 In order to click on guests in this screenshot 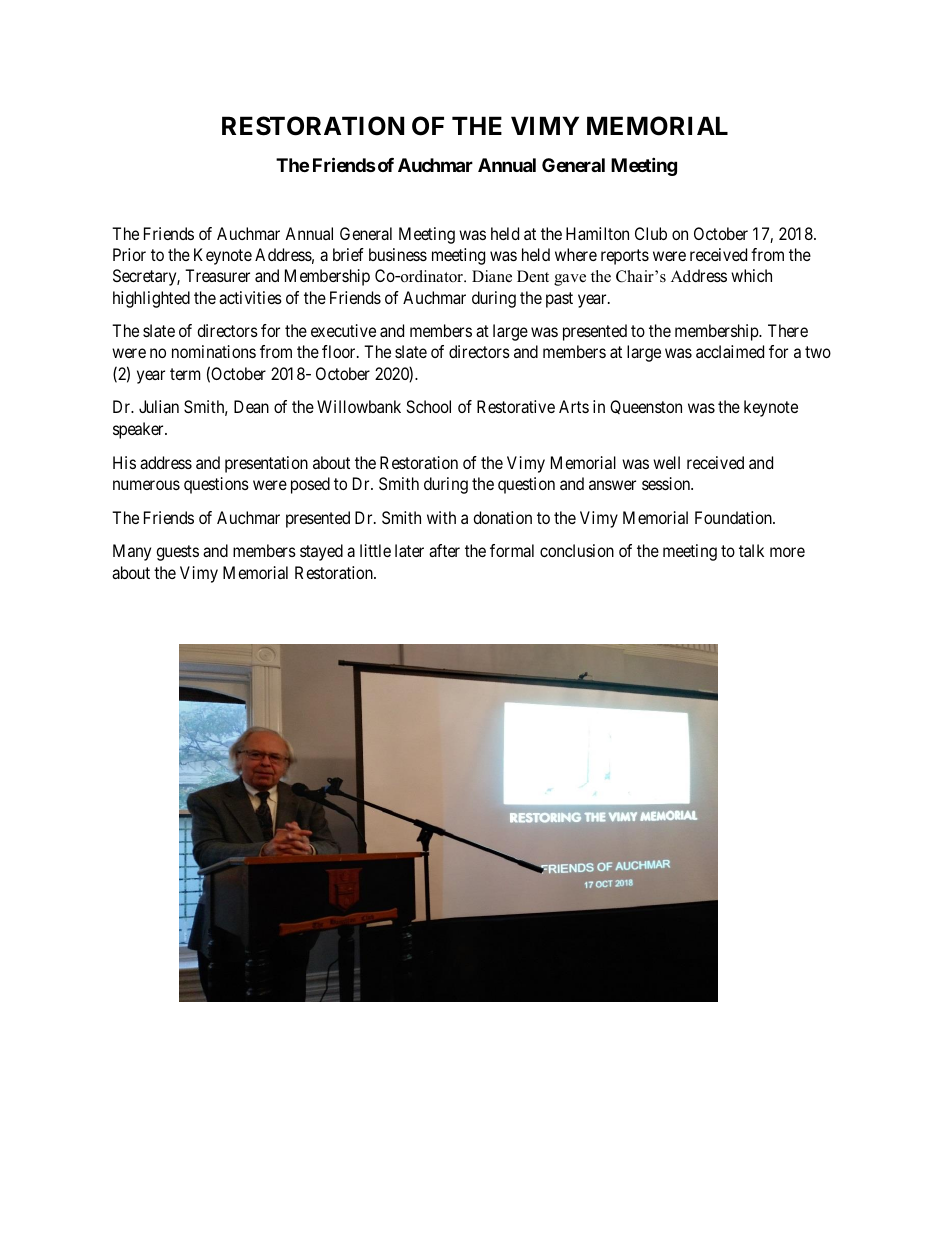, I will do `click(177, 553)`.
